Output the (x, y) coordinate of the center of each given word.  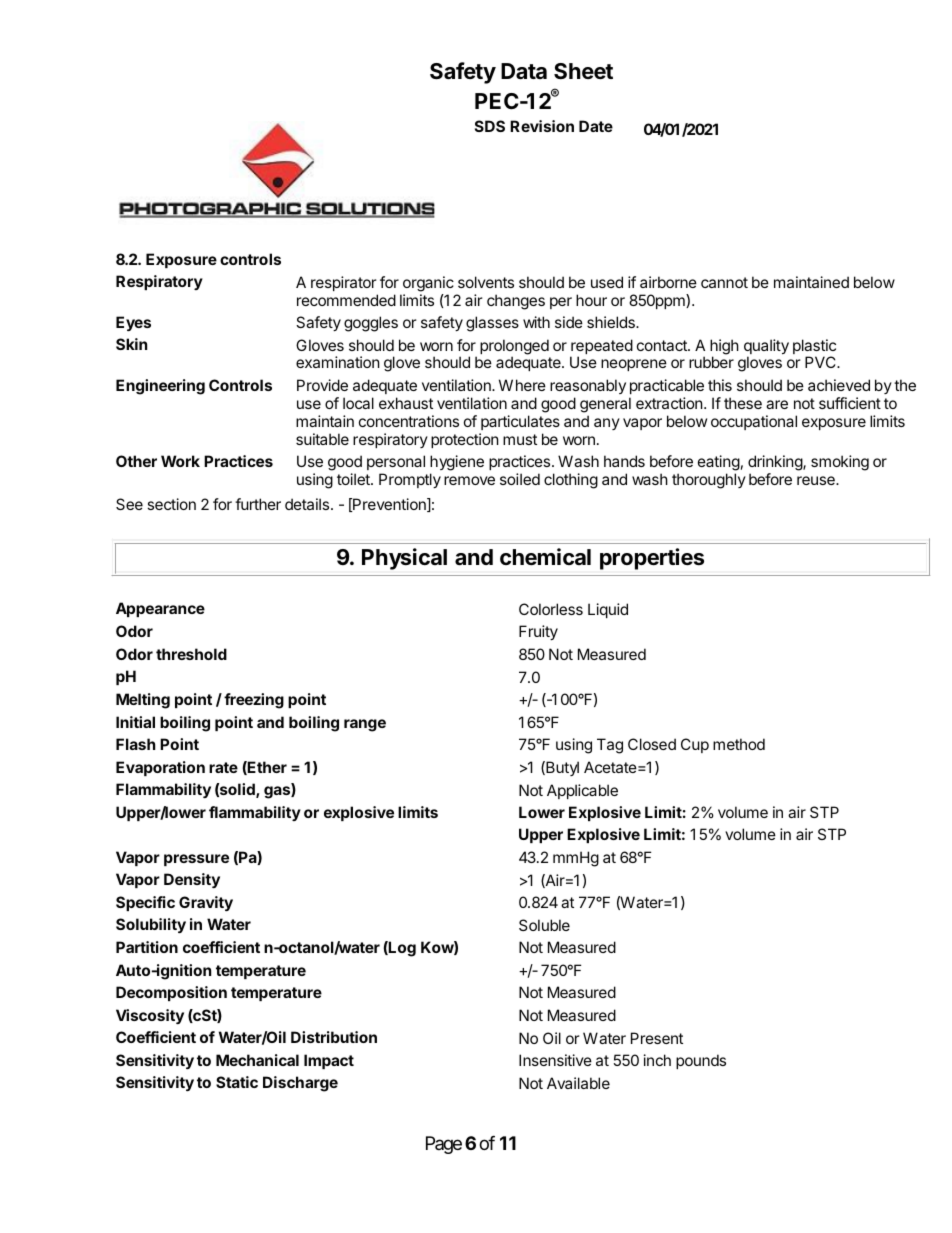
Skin (131, 344)
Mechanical (257, 1060)
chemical (545, 557)
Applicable (582, 791)
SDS (490, 126)
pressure (196, 860)
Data (524, 71)
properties (652, 559)
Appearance (160, 609)
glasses (492, 324)
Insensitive (555, 1060)
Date (596, 126)
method (739, 744)
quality (766, 348)
